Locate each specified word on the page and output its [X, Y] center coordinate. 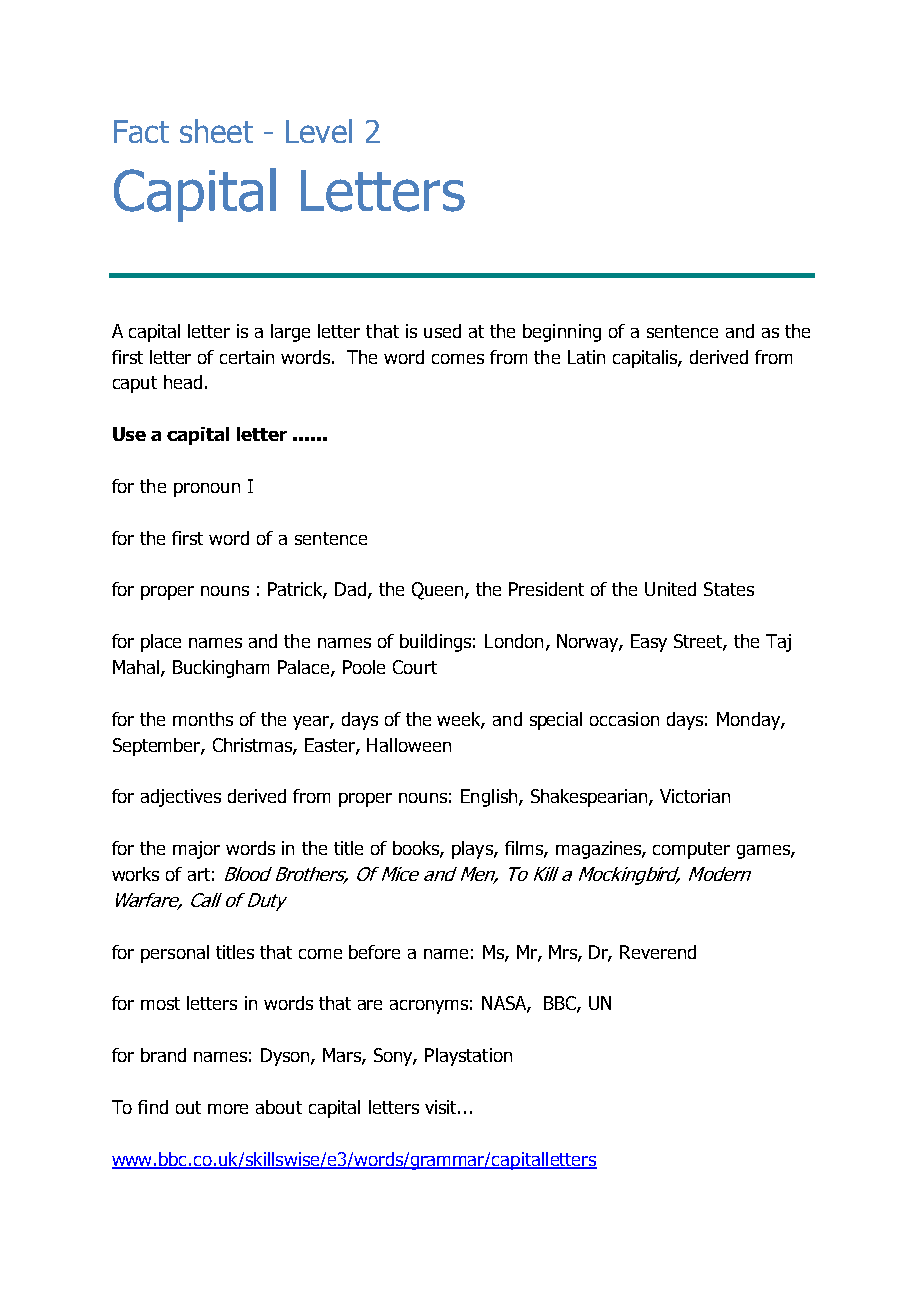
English [490, 798]
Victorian [695, 796]
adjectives [181, 798]
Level [319, 131]
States [729, 589]
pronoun [207, 490]
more [228, 1109]
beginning [562, 333]
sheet [216, 131]
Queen [439, 591]
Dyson [286, 1057]
